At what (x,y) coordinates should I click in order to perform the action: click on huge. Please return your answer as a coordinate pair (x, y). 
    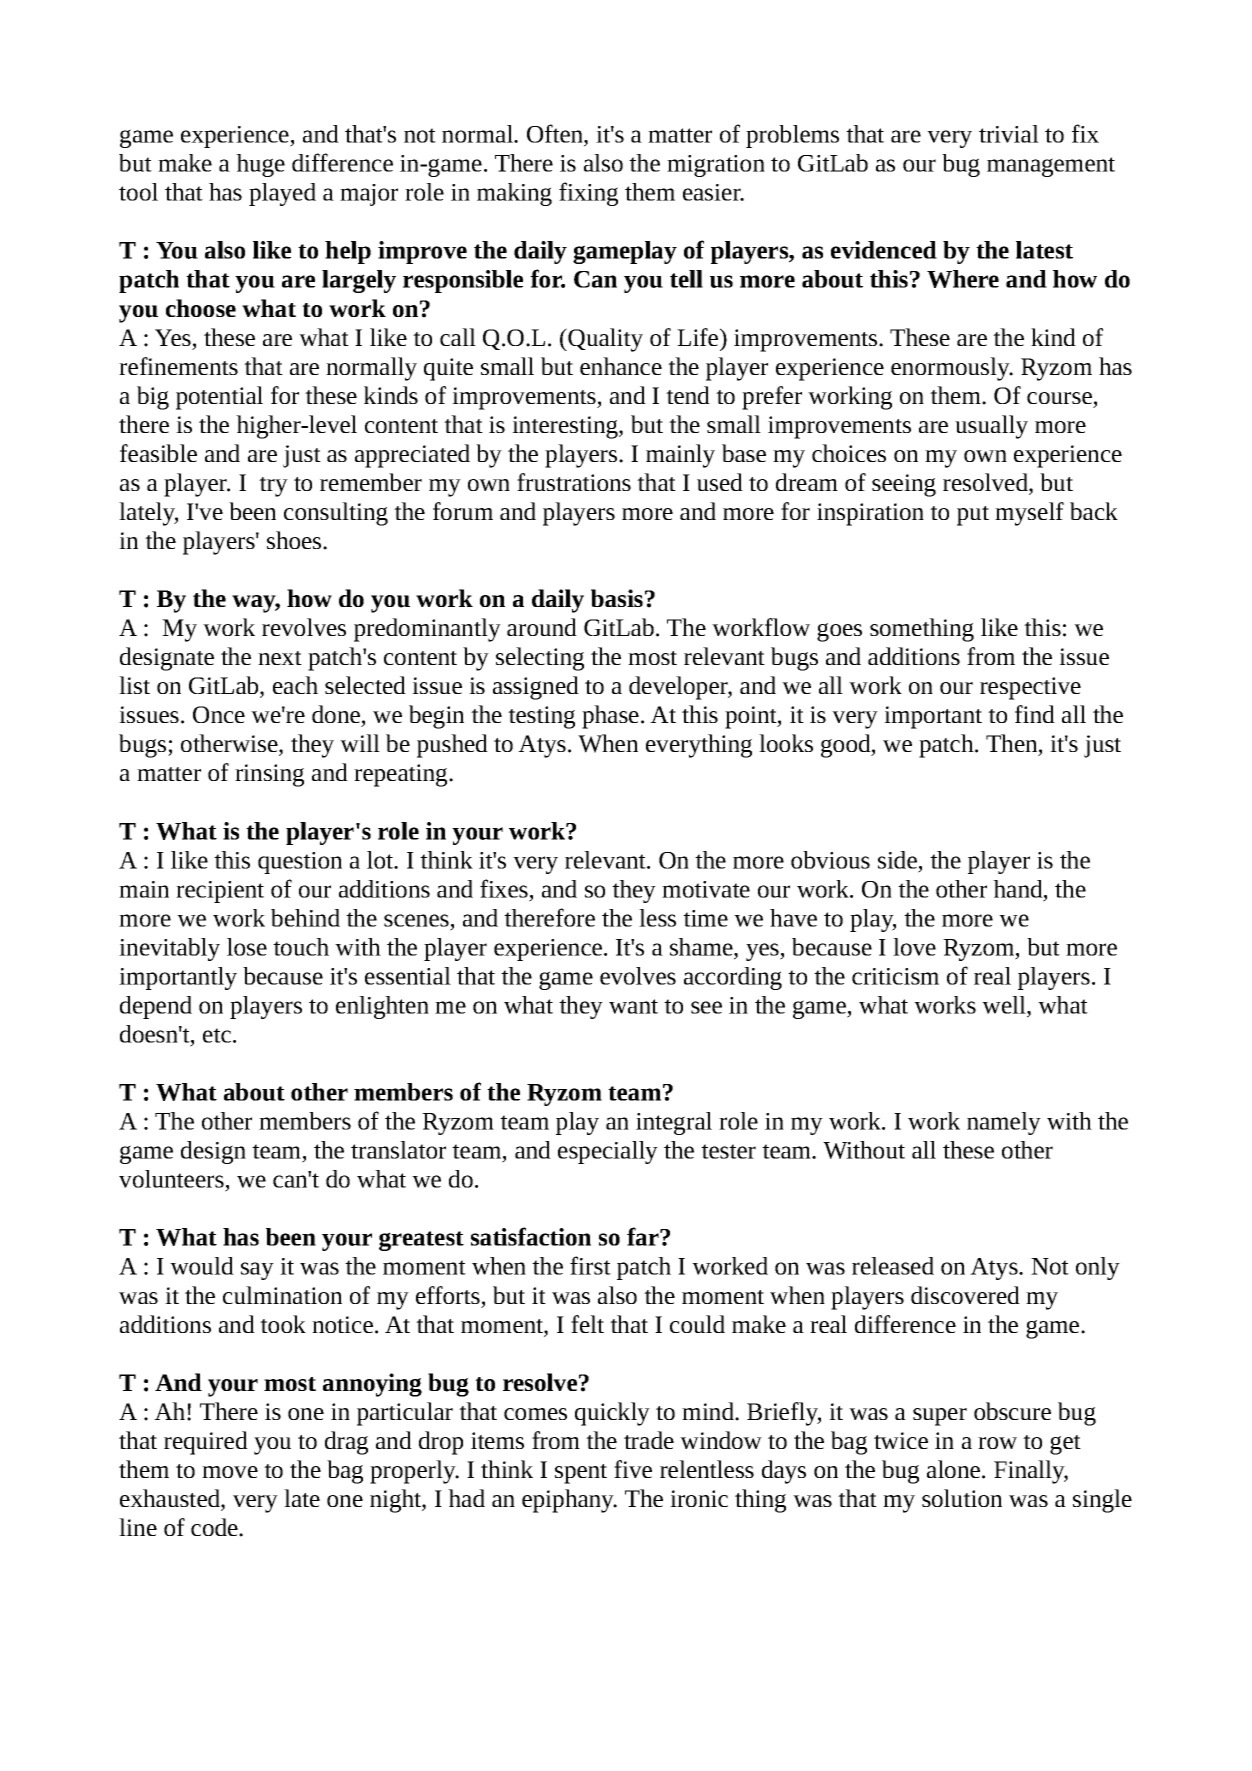
    Looking at the image, I should click on (260, 165).
